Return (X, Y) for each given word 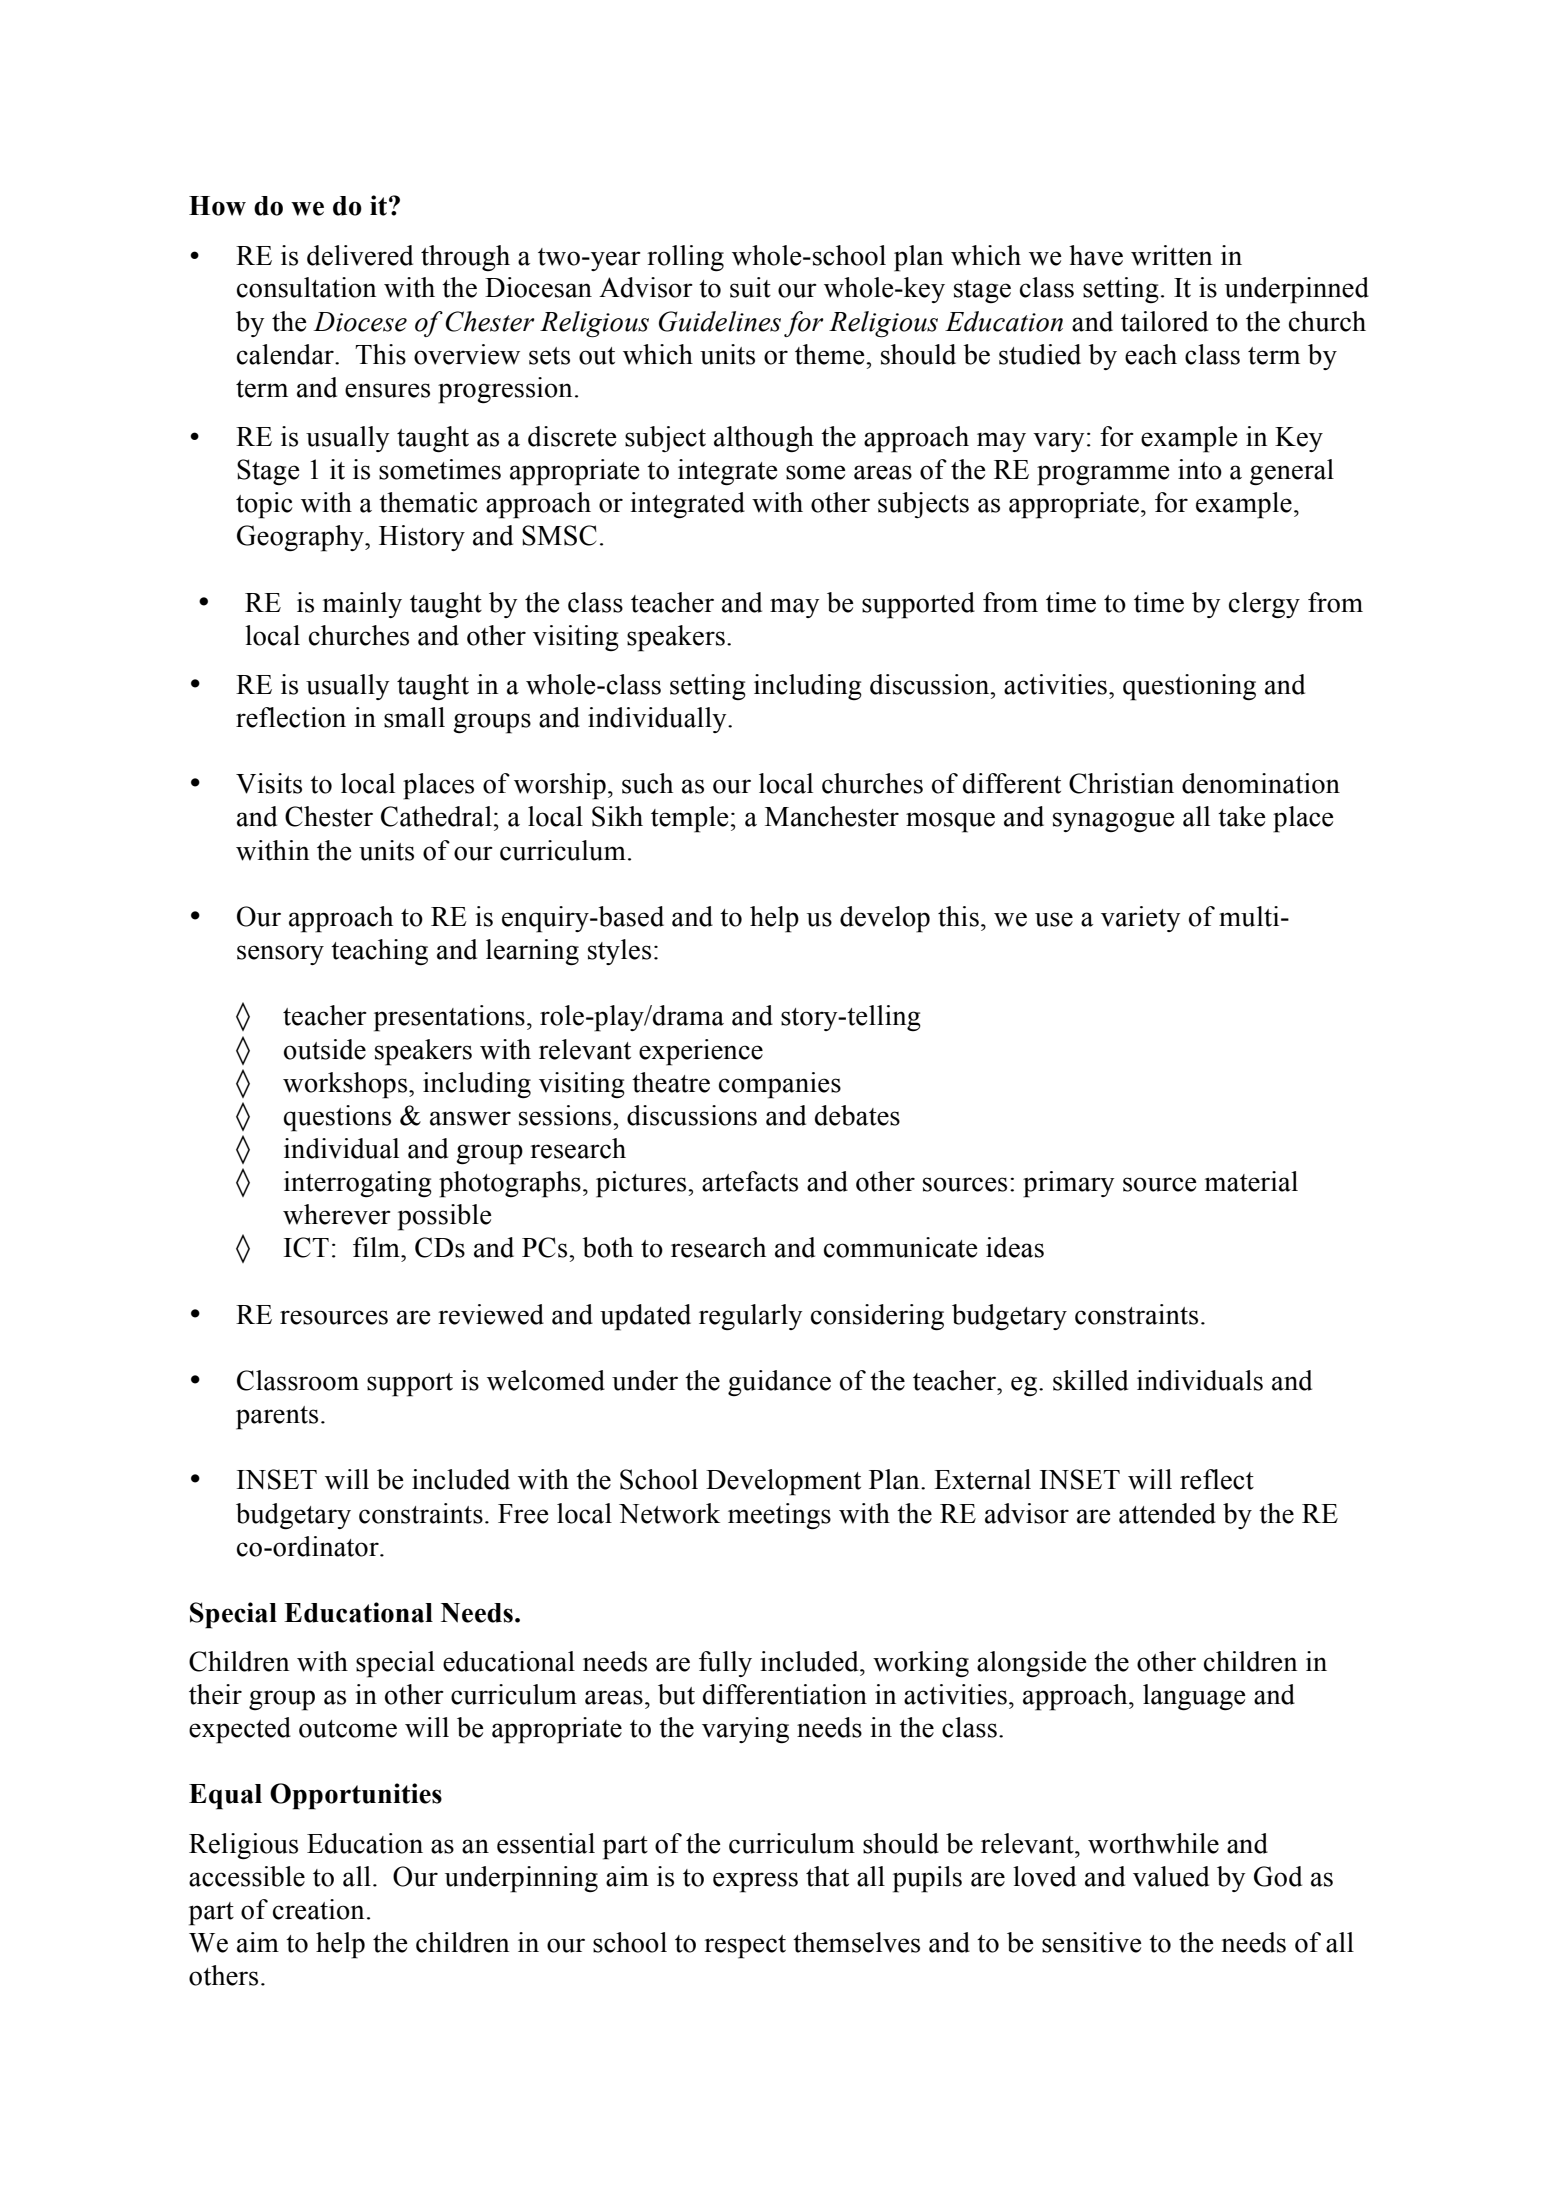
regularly (751, 1317)
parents (277, 1418)
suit (750, 287)
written (1171, 255)
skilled (1090, 1380)
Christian (1121, 783)
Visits (269, 783)
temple (690, 819)
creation (318, 1909)
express (755, 1882)
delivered (360, 255)
